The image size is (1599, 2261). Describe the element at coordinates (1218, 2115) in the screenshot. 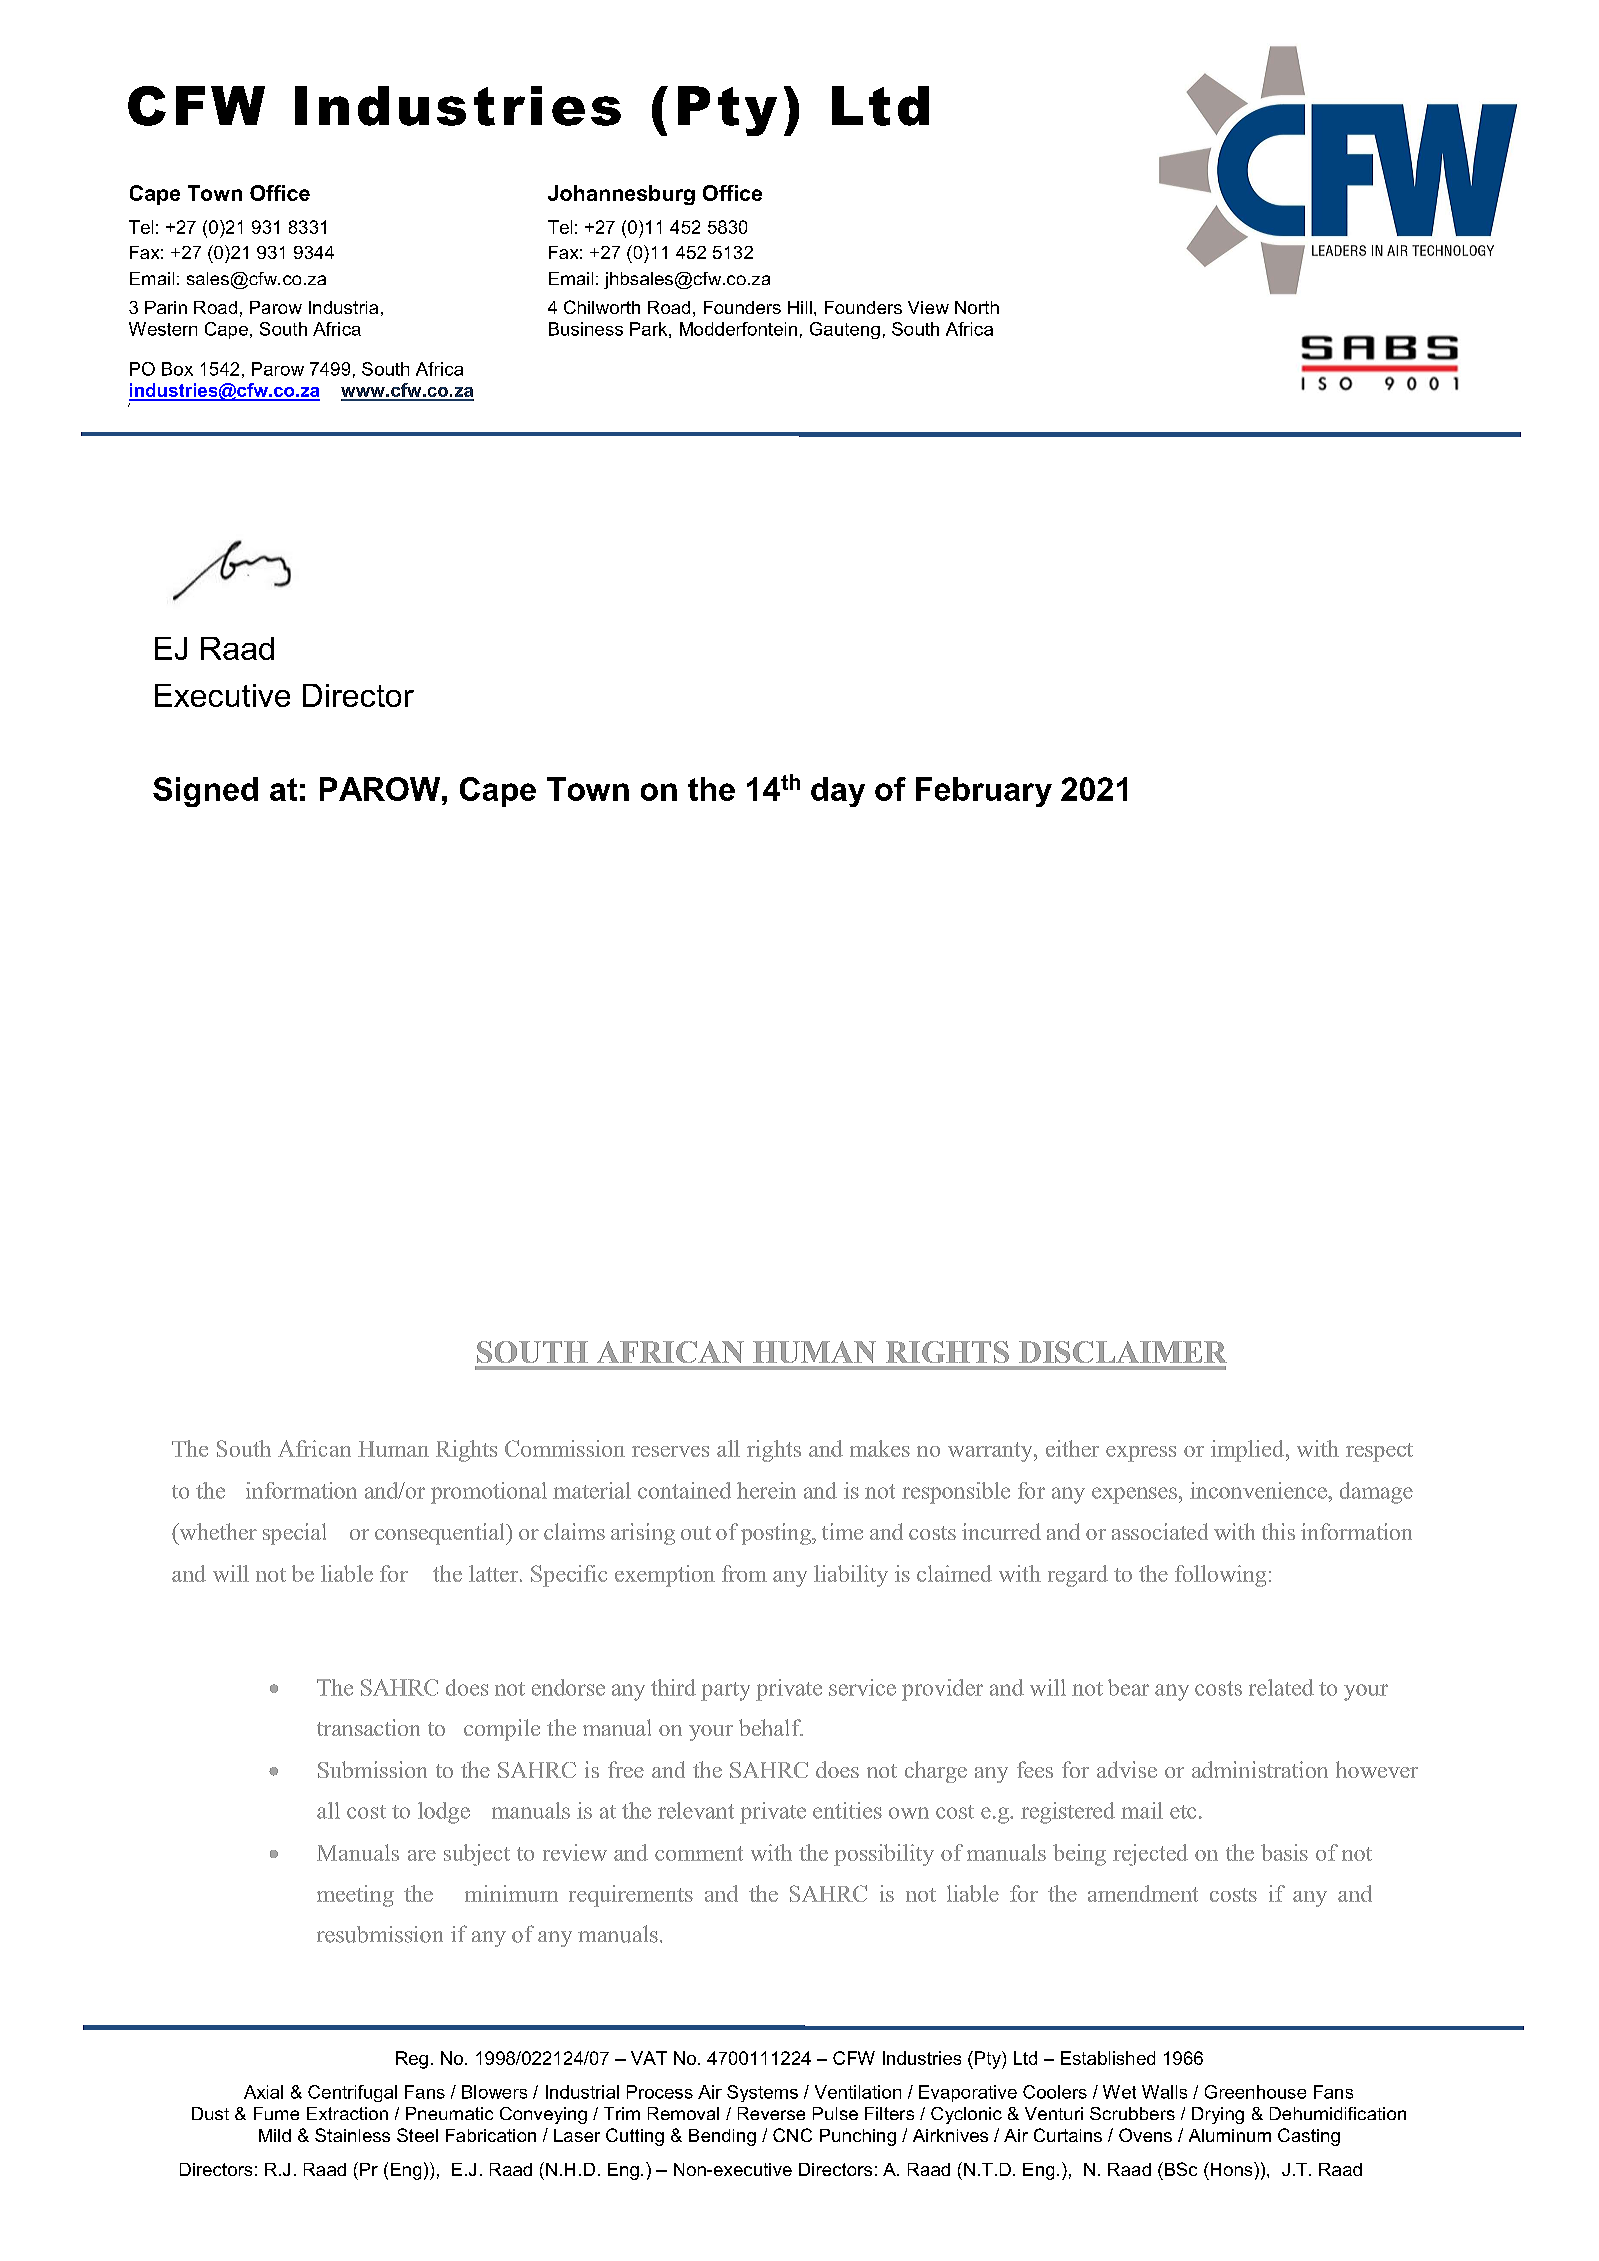

I see `Drying` at that location.
